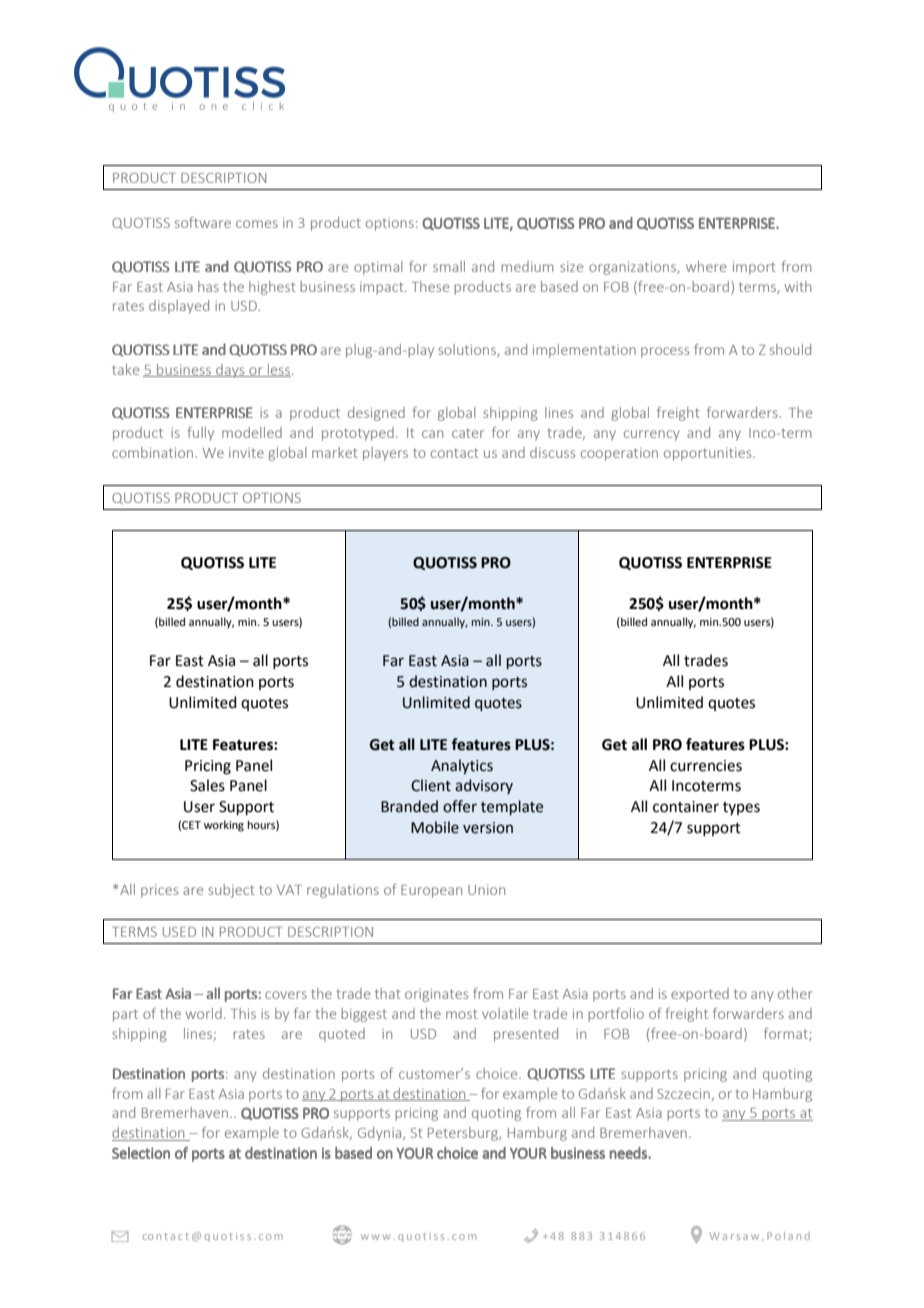  I want to click on world, so click(204, 1013).
